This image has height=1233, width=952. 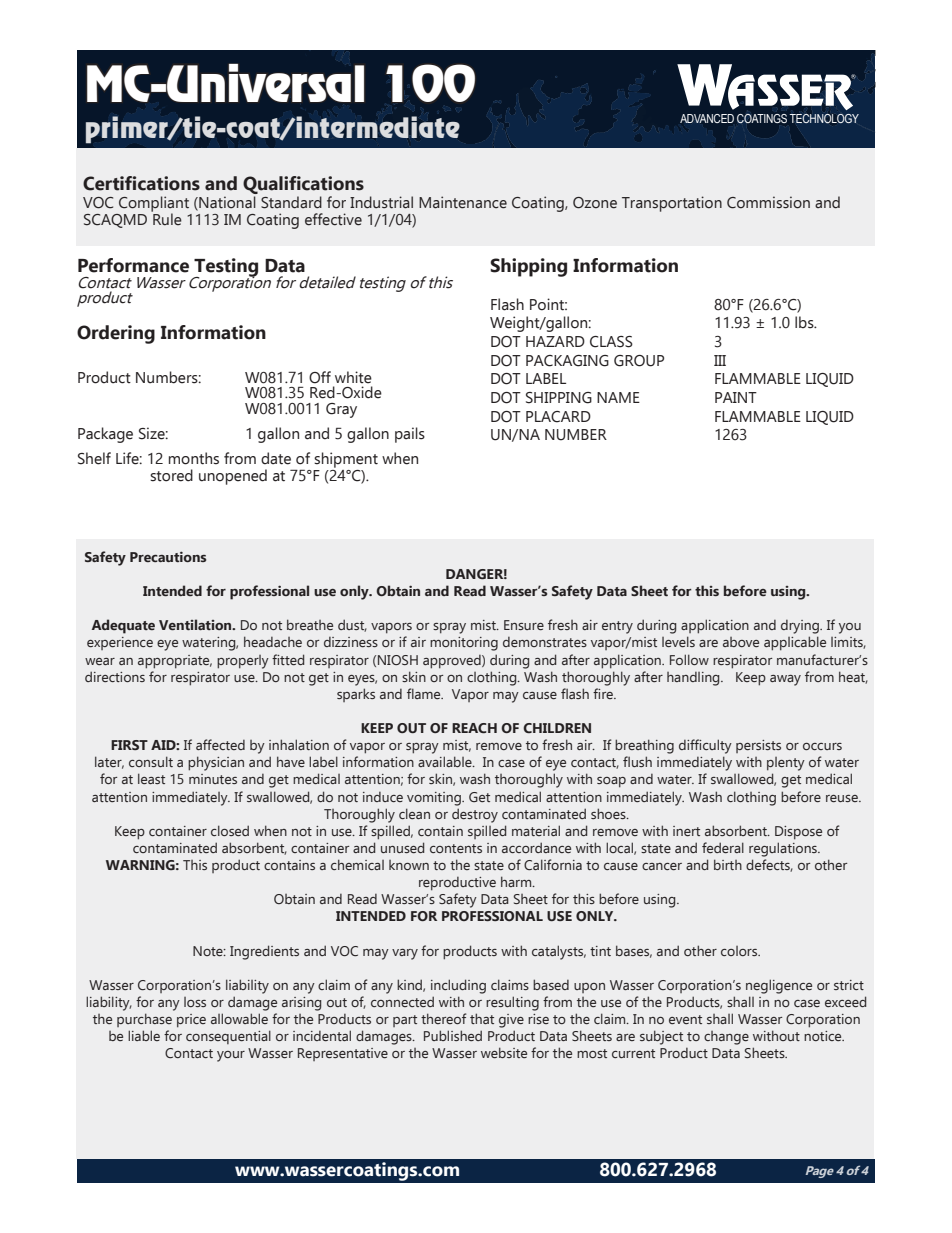 I want to click on Maintenance, so click(x=463, y=202).
